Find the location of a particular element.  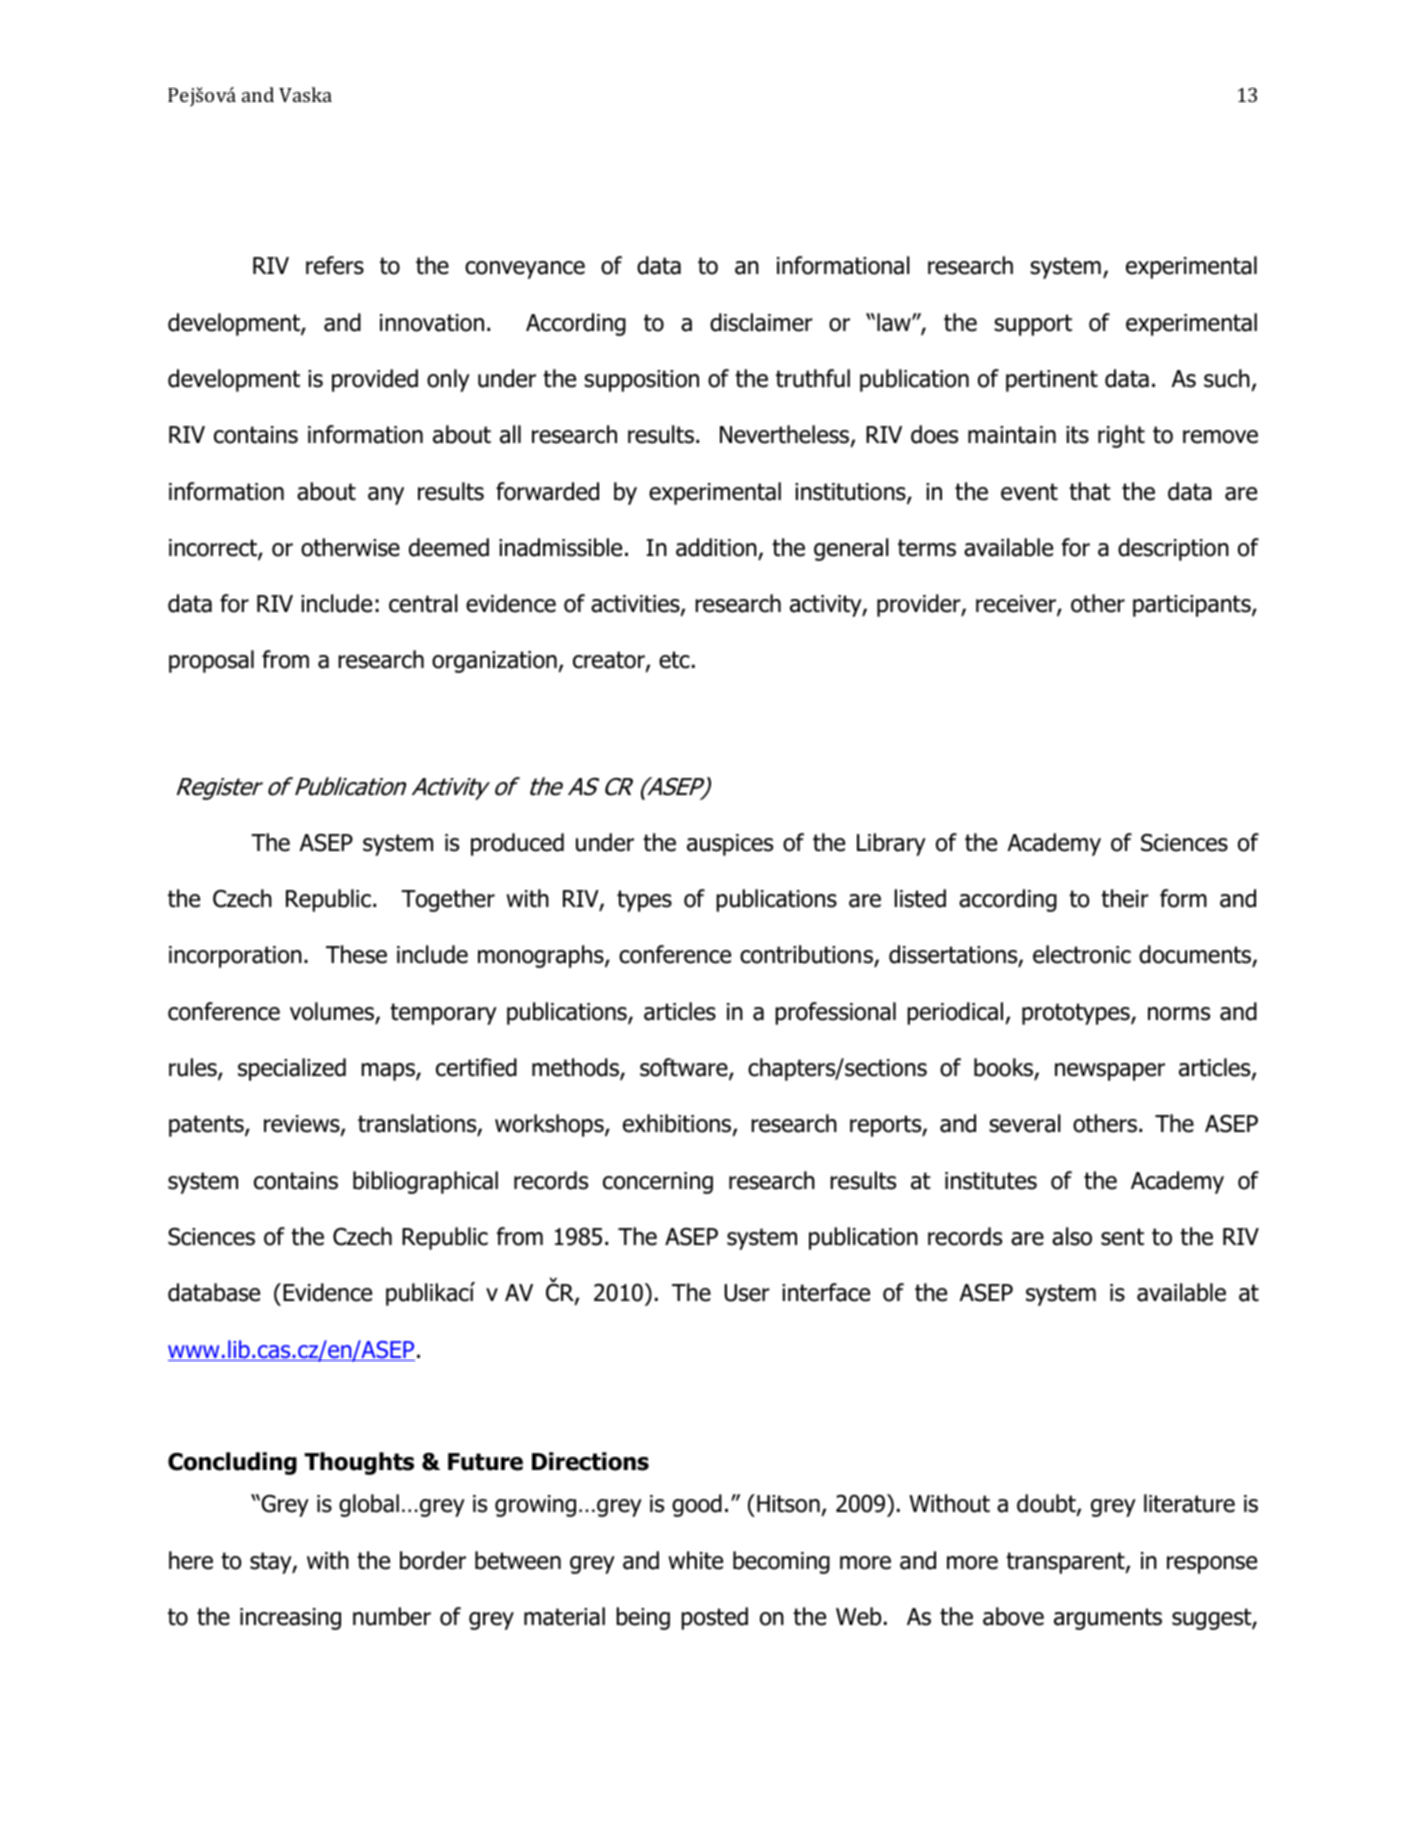

participants is located at coordinates (1193, 606).
